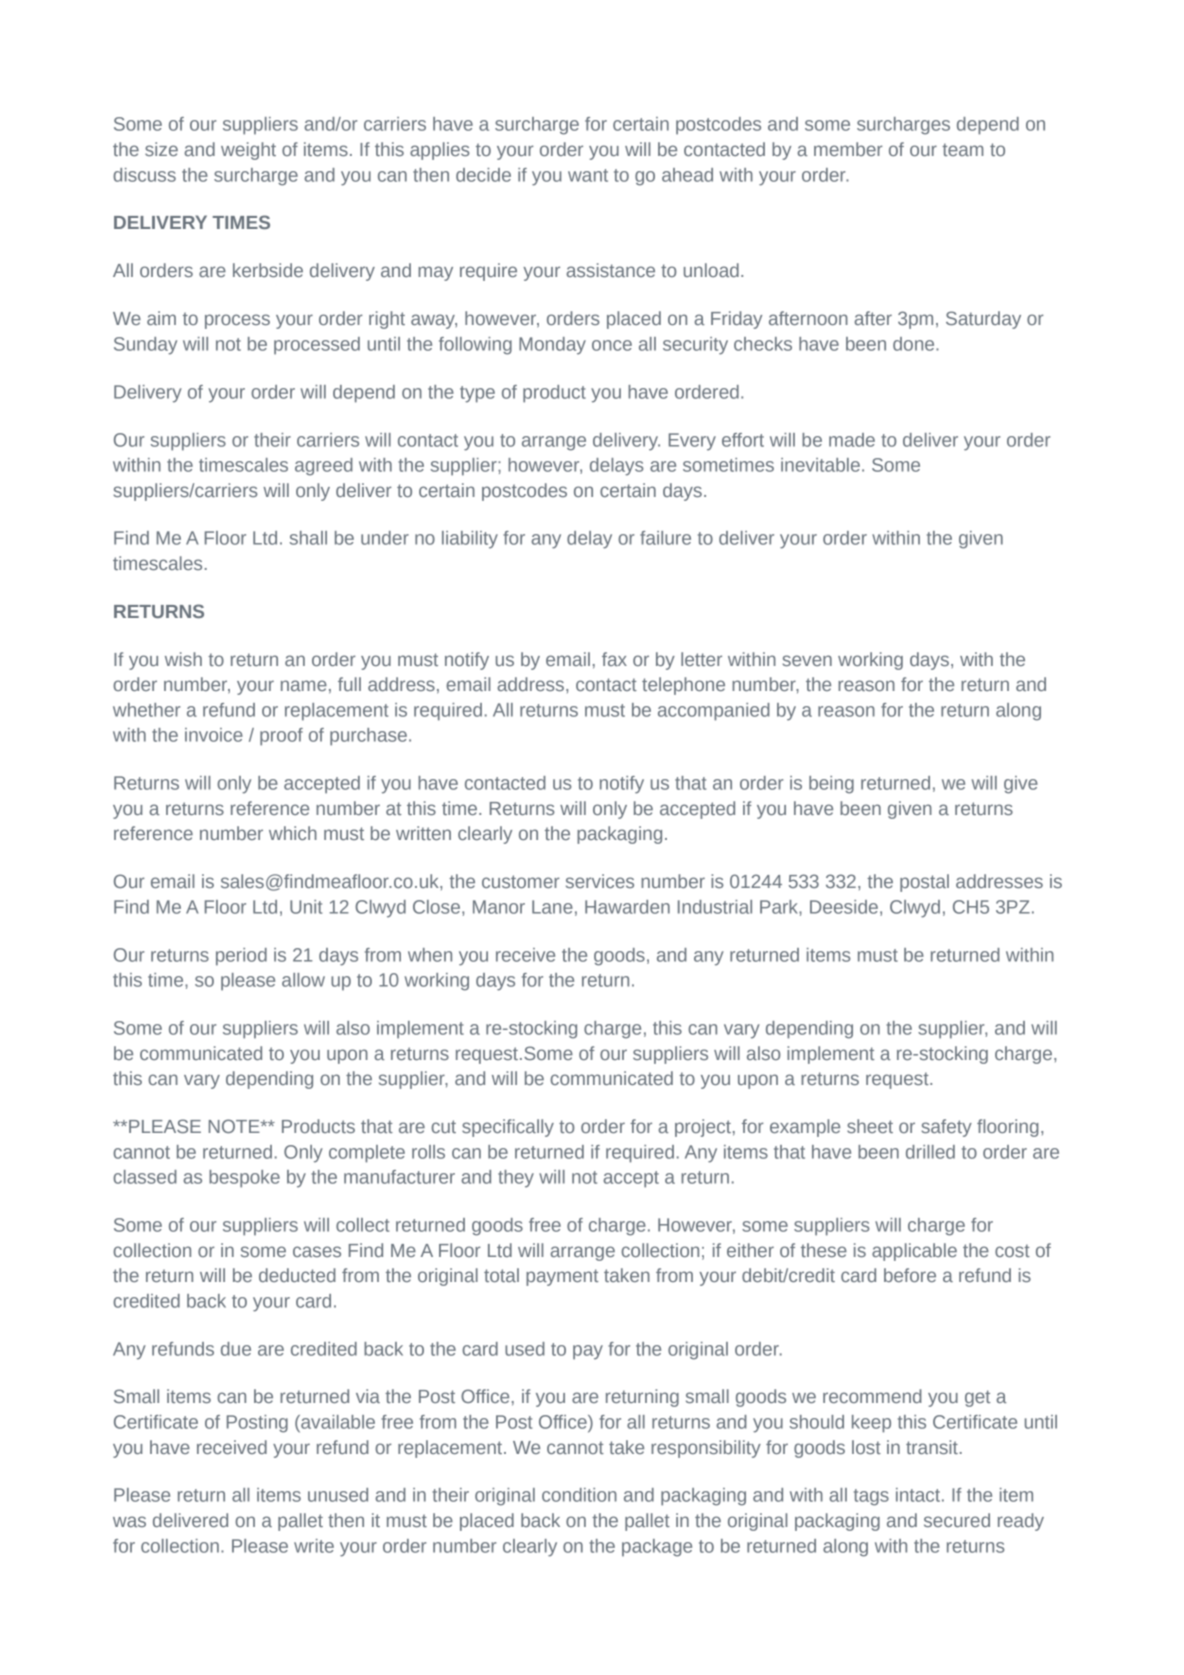  I want to click on want, so click(588, 175).
